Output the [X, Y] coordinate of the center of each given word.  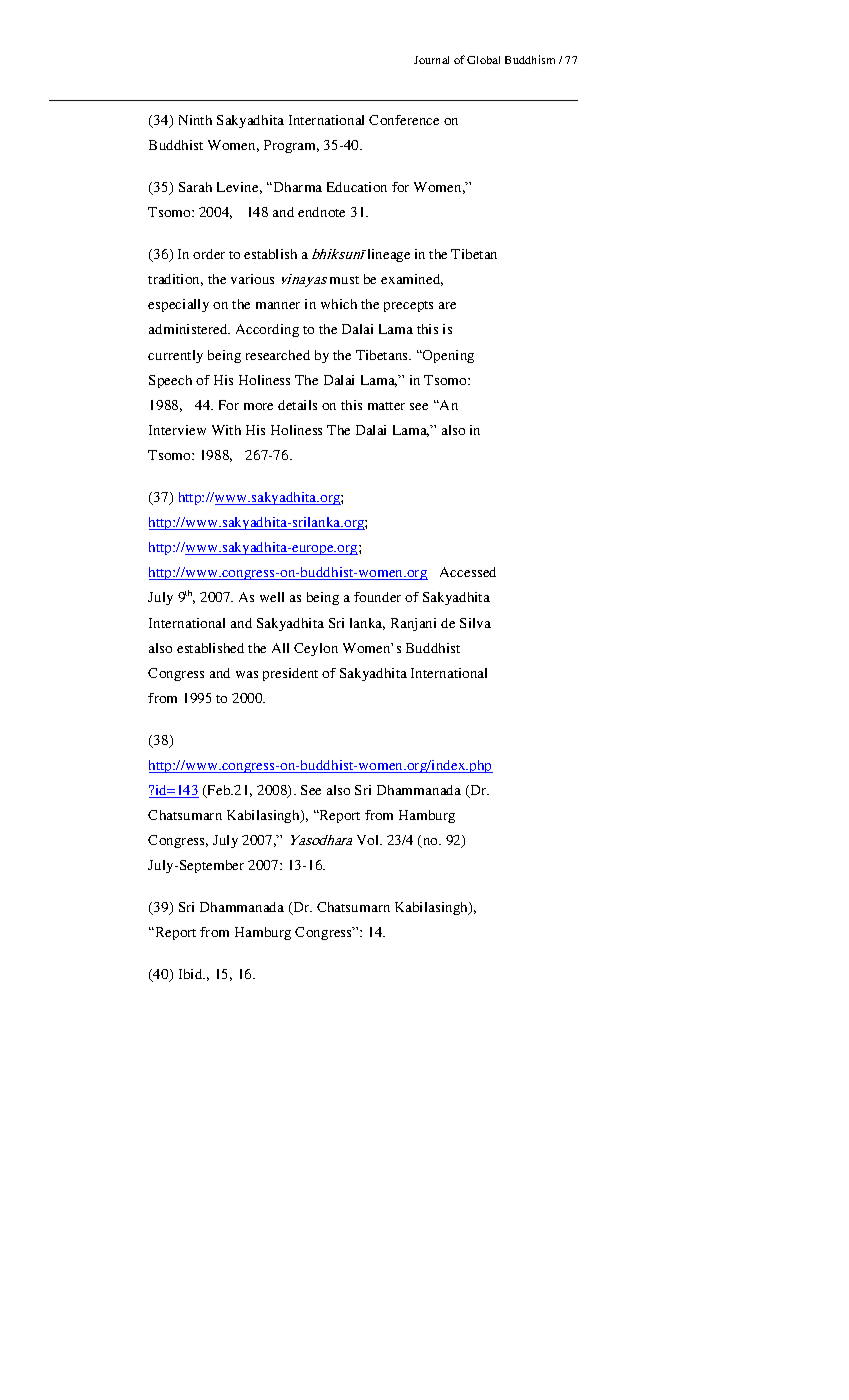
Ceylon [316, 649]
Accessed [468, 572]
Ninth [195, 120]
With [226, 430]
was [247, 674]
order [209, 254]
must [344, 280]
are [447, 305]
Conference [404, 120]
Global [483, 60]
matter [386, 406]
